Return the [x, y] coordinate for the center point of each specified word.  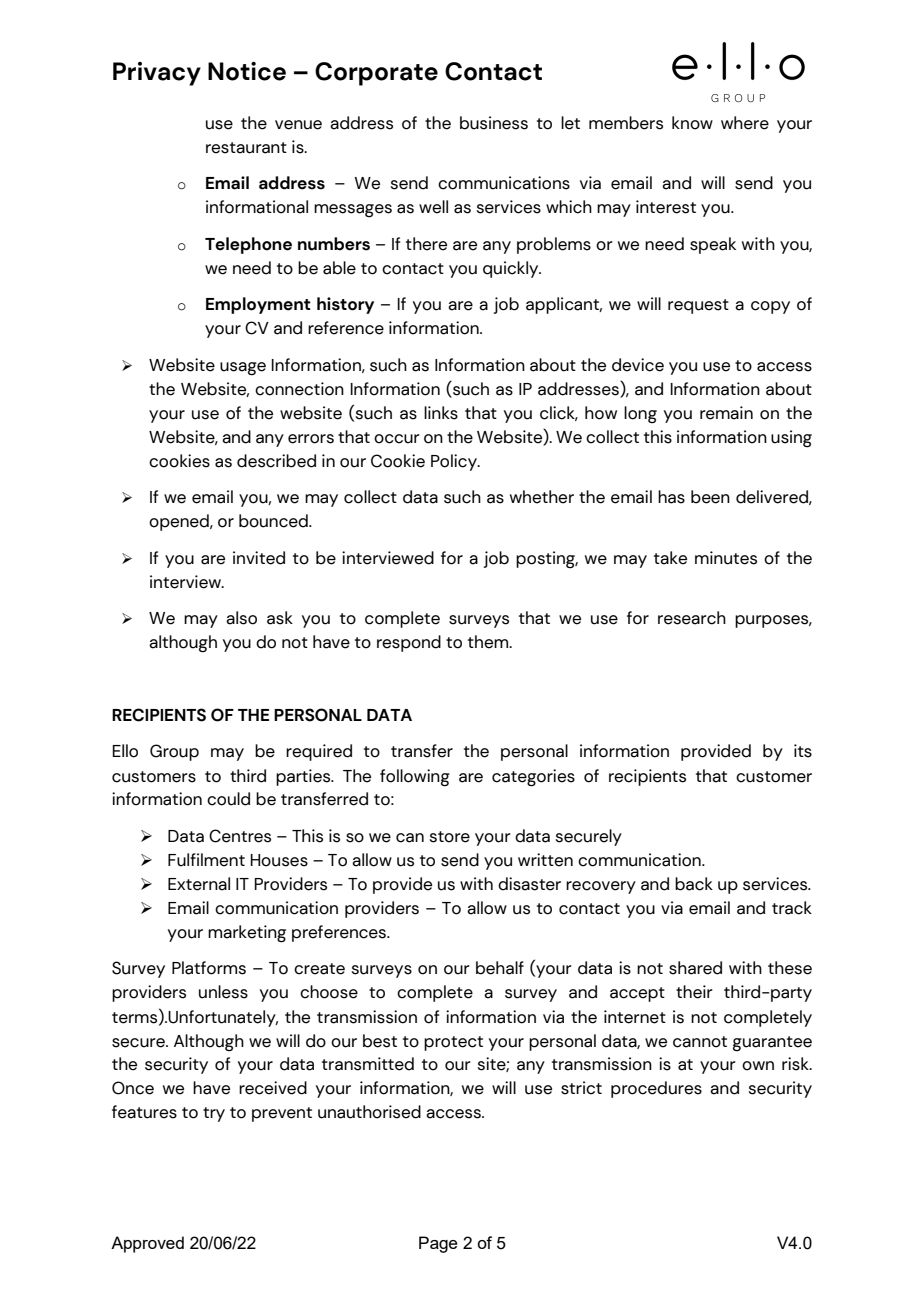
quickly [512, 269]
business [494, 123]
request [698, 306]
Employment [258, 305]
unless [223, 992]
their [694, 992]
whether [542, 497]
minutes [726, 558]
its [803, 751]
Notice [247, 71]
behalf [500, 968]
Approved [147, 1244]
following [415, 778]
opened [180, 522]
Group [174, 752]
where [745, 123]
